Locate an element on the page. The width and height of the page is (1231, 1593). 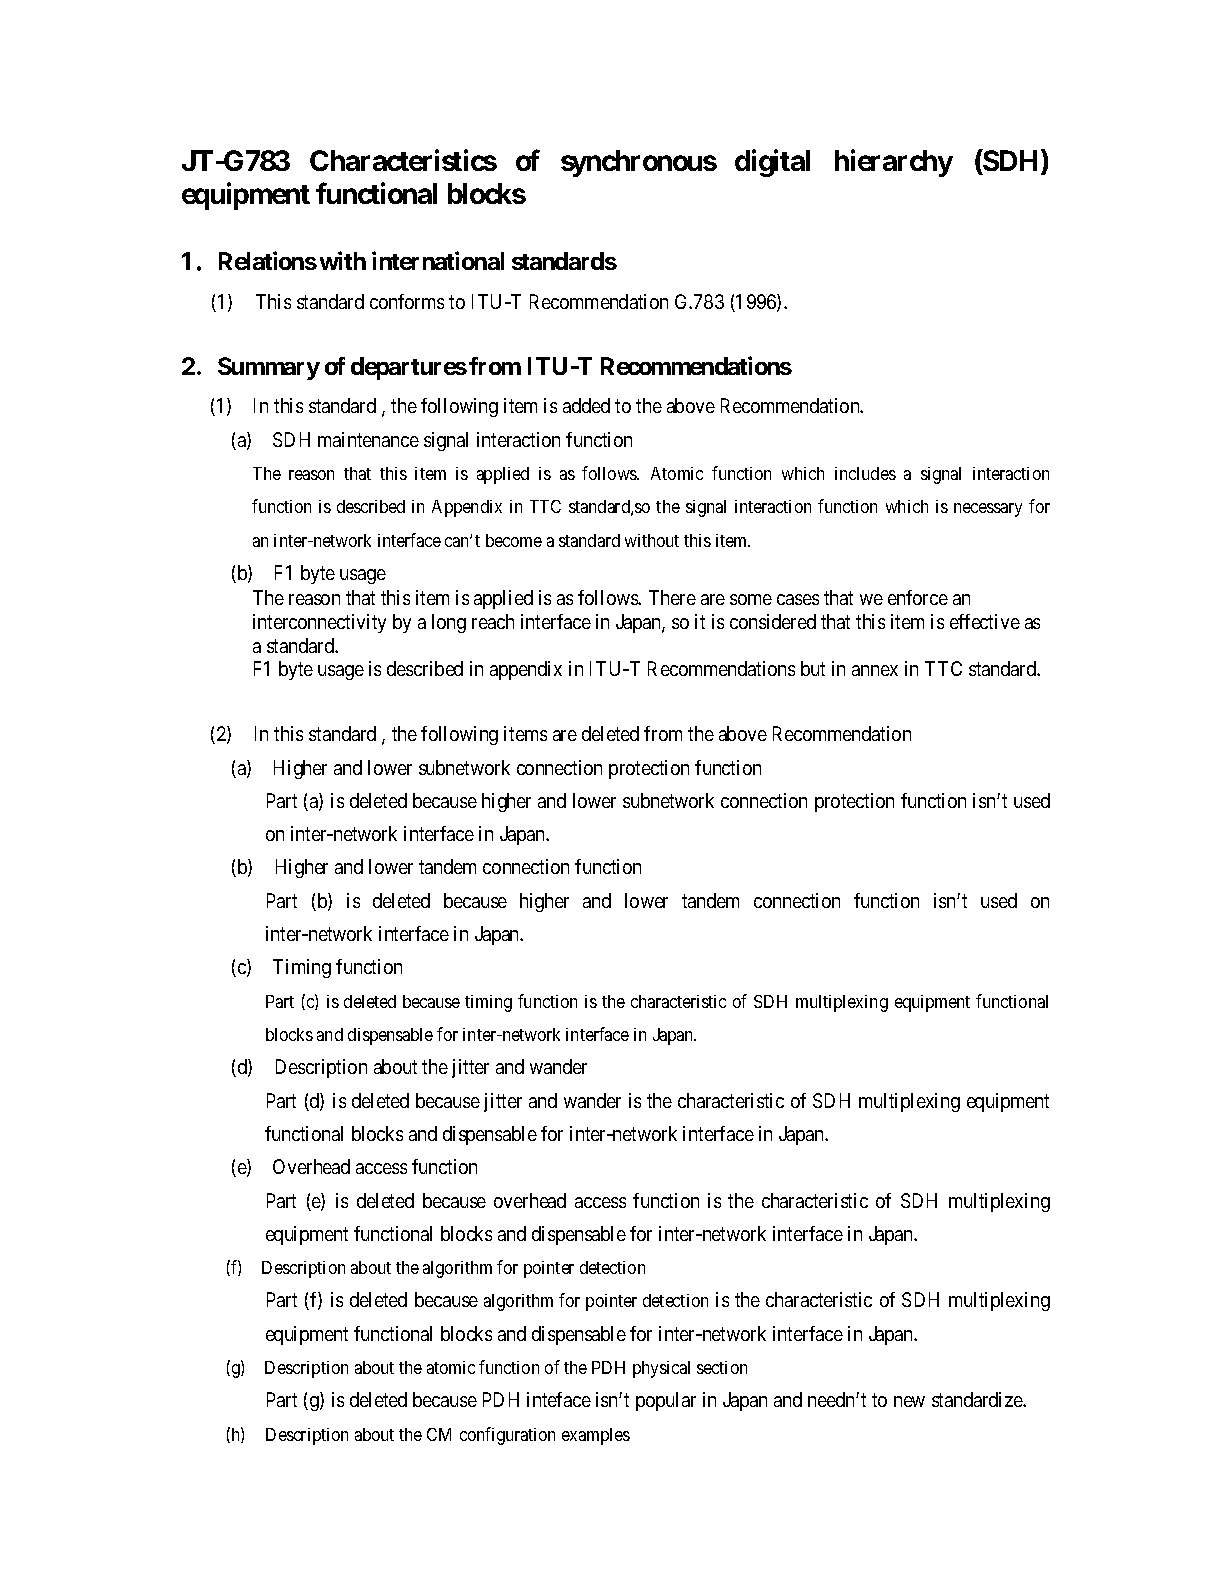
conforms is located at coordinates (407, 301).
